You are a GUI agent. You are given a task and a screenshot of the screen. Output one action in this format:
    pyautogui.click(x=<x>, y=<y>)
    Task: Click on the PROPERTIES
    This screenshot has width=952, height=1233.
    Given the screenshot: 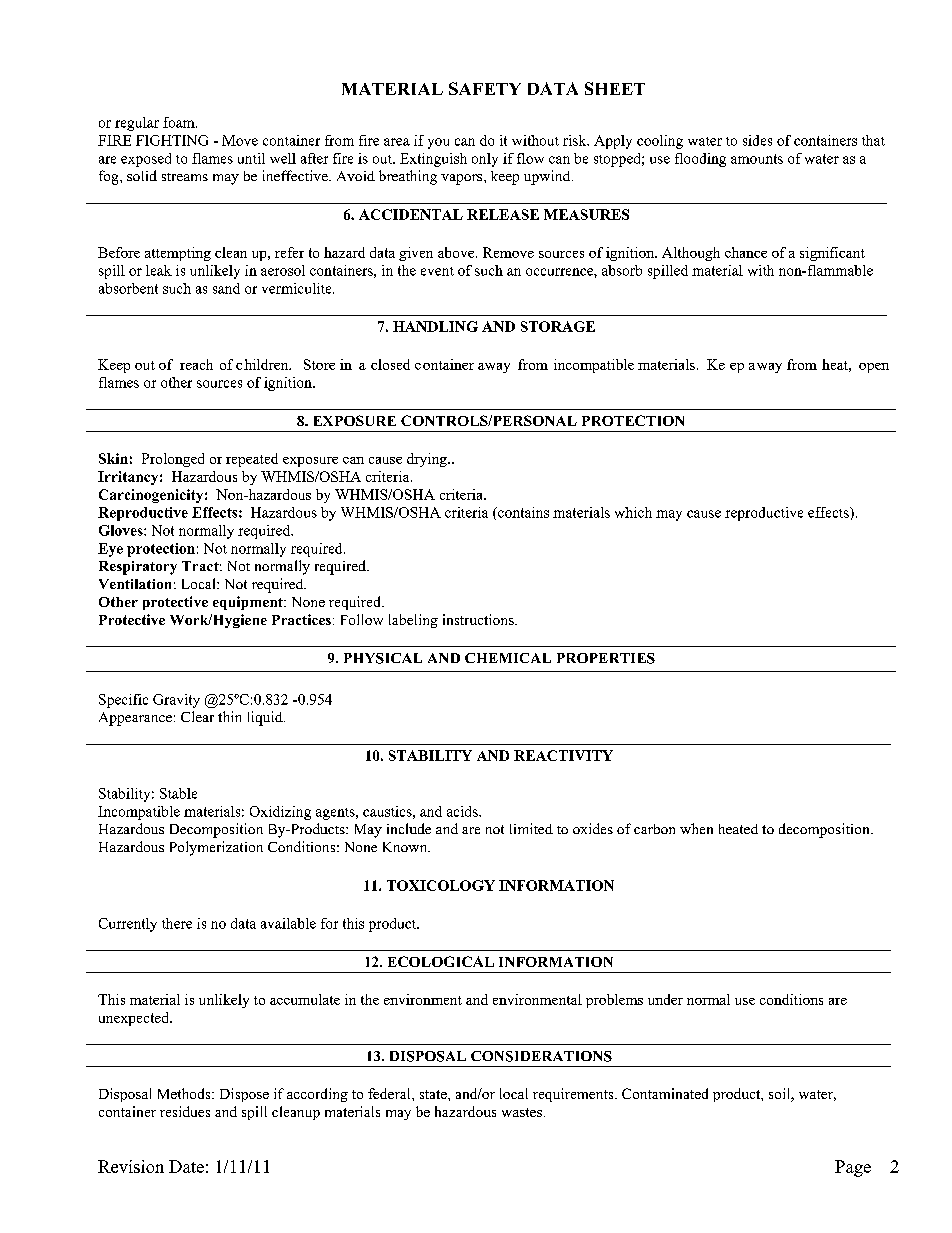 What is the action you would take?
    pyautogui.click(x=606, y=658)
